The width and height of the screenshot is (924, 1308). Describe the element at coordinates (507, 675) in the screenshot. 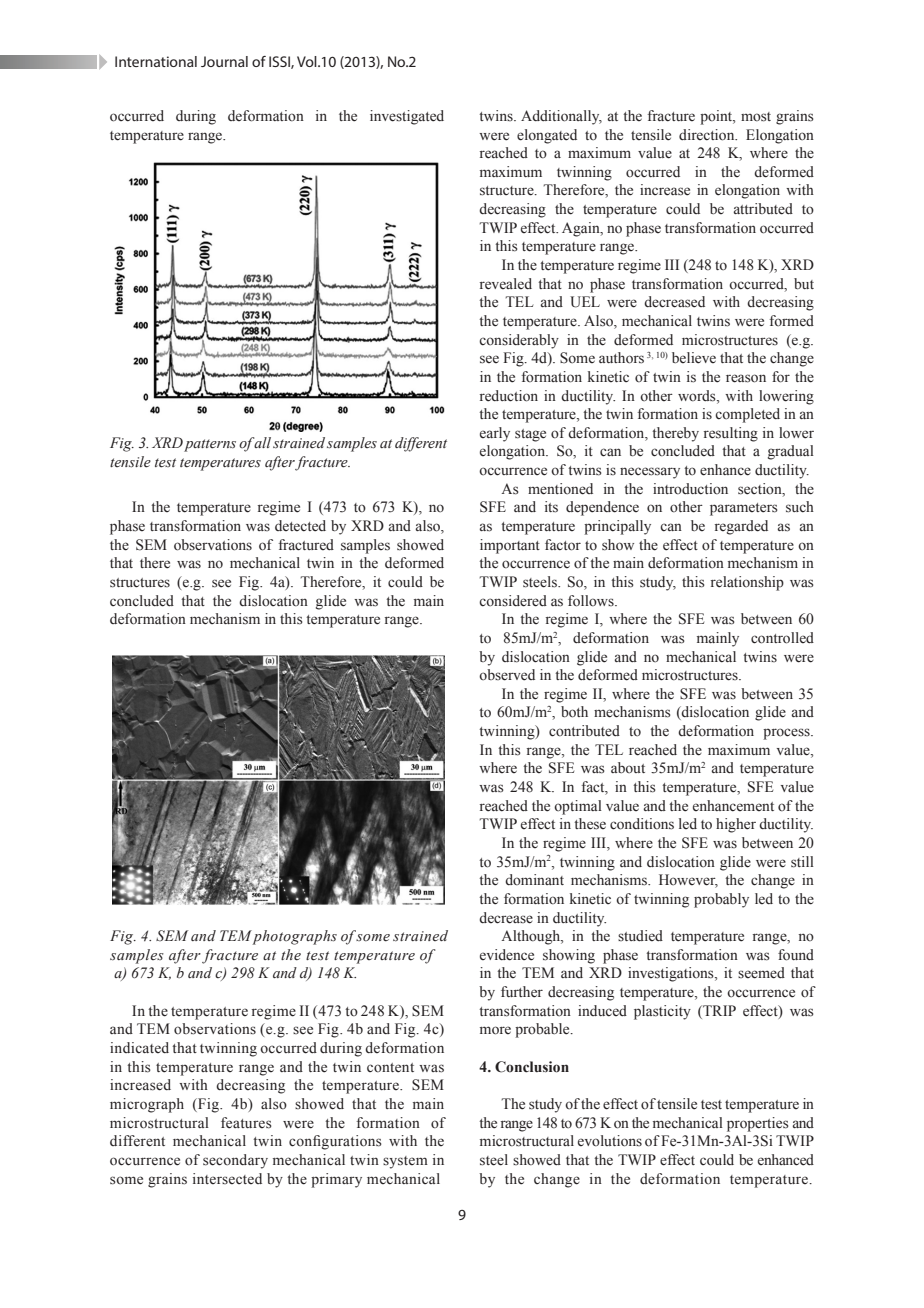

I see `observed` at that location.
